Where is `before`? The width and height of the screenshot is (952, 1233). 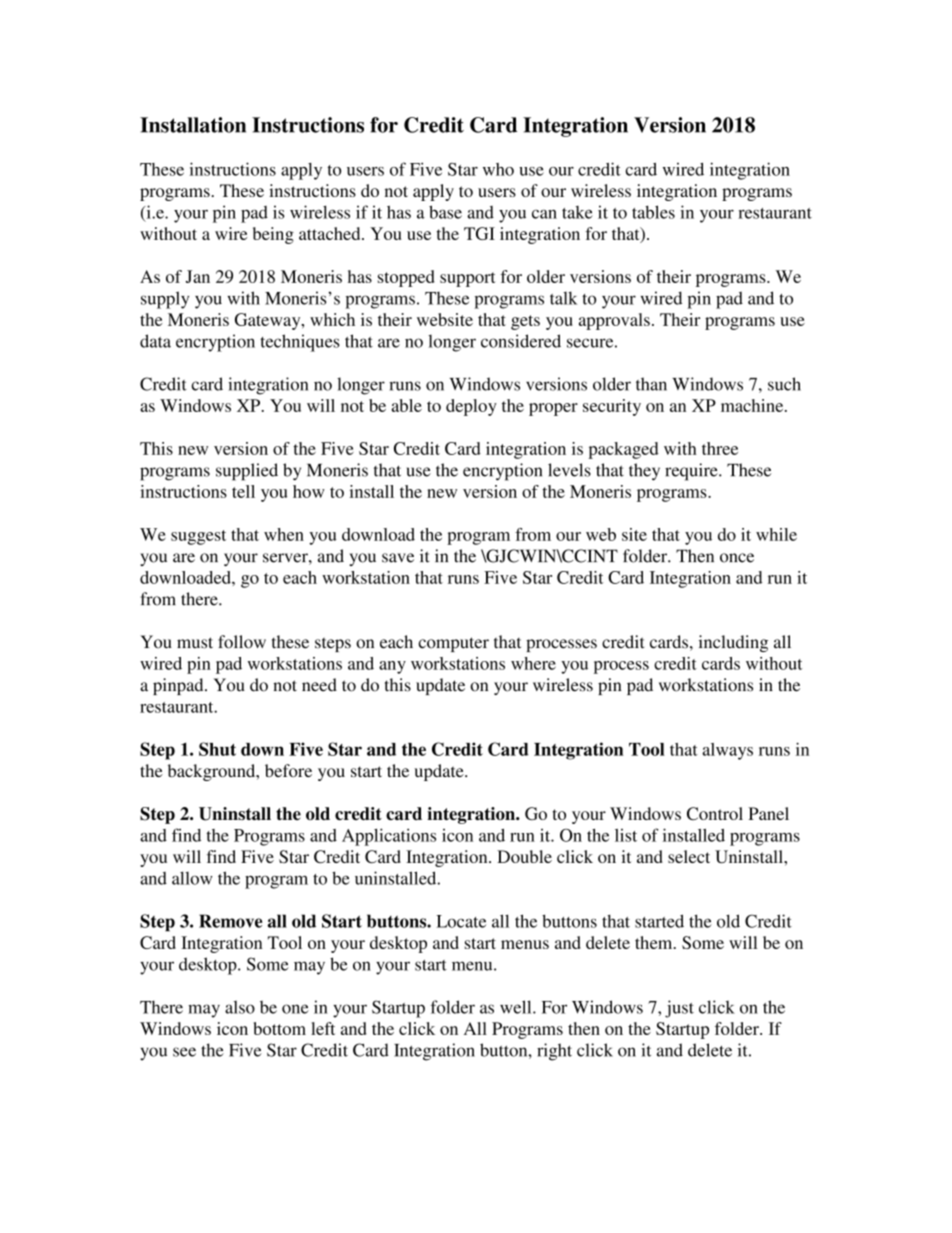 before is located at coordinates (288, 770).
